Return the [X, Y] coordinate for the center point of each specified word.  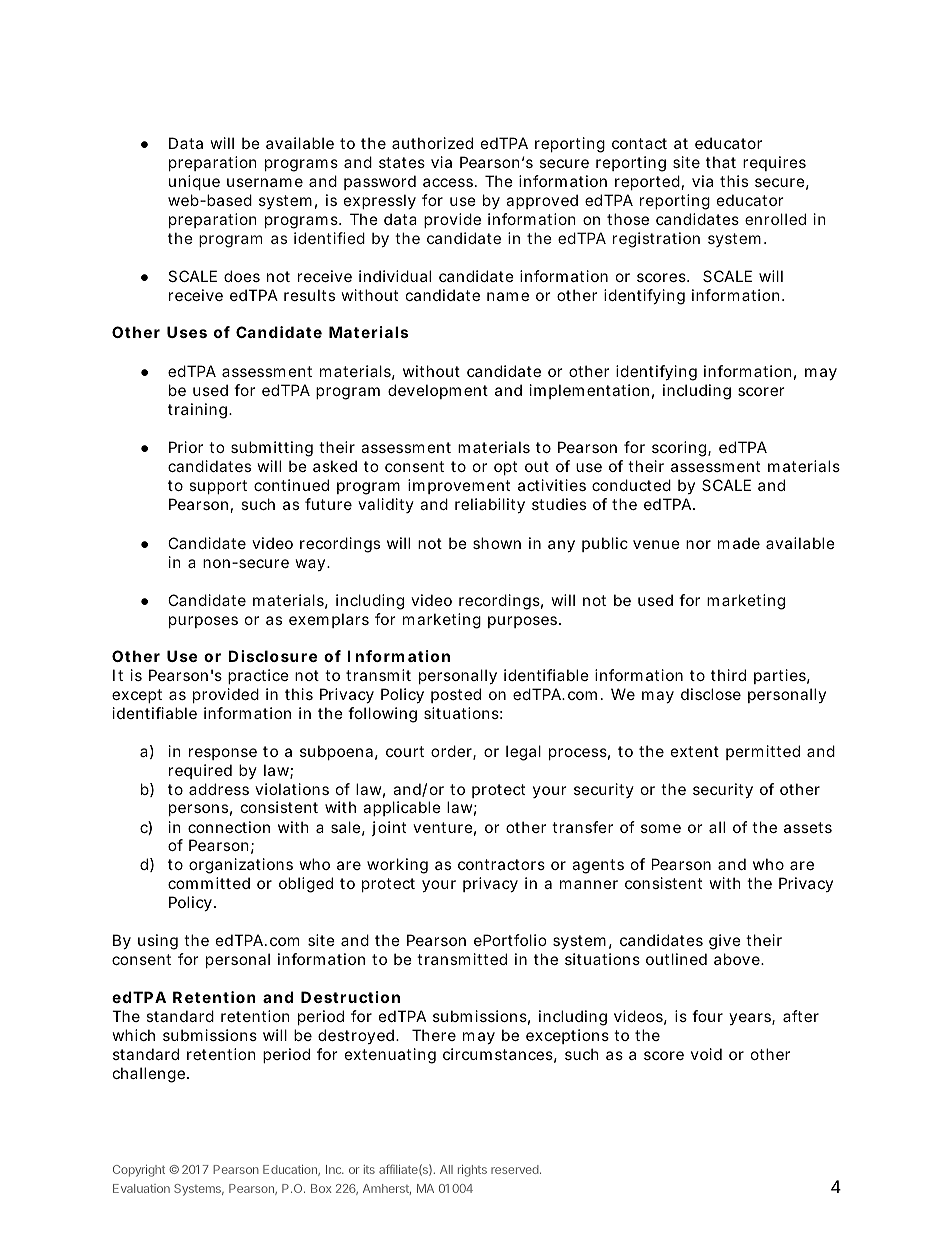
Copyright [139, 1171]
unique [194, 182]
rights [472, 1171]
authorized [432, 143]
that [721, 162]
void [706, 1054]
